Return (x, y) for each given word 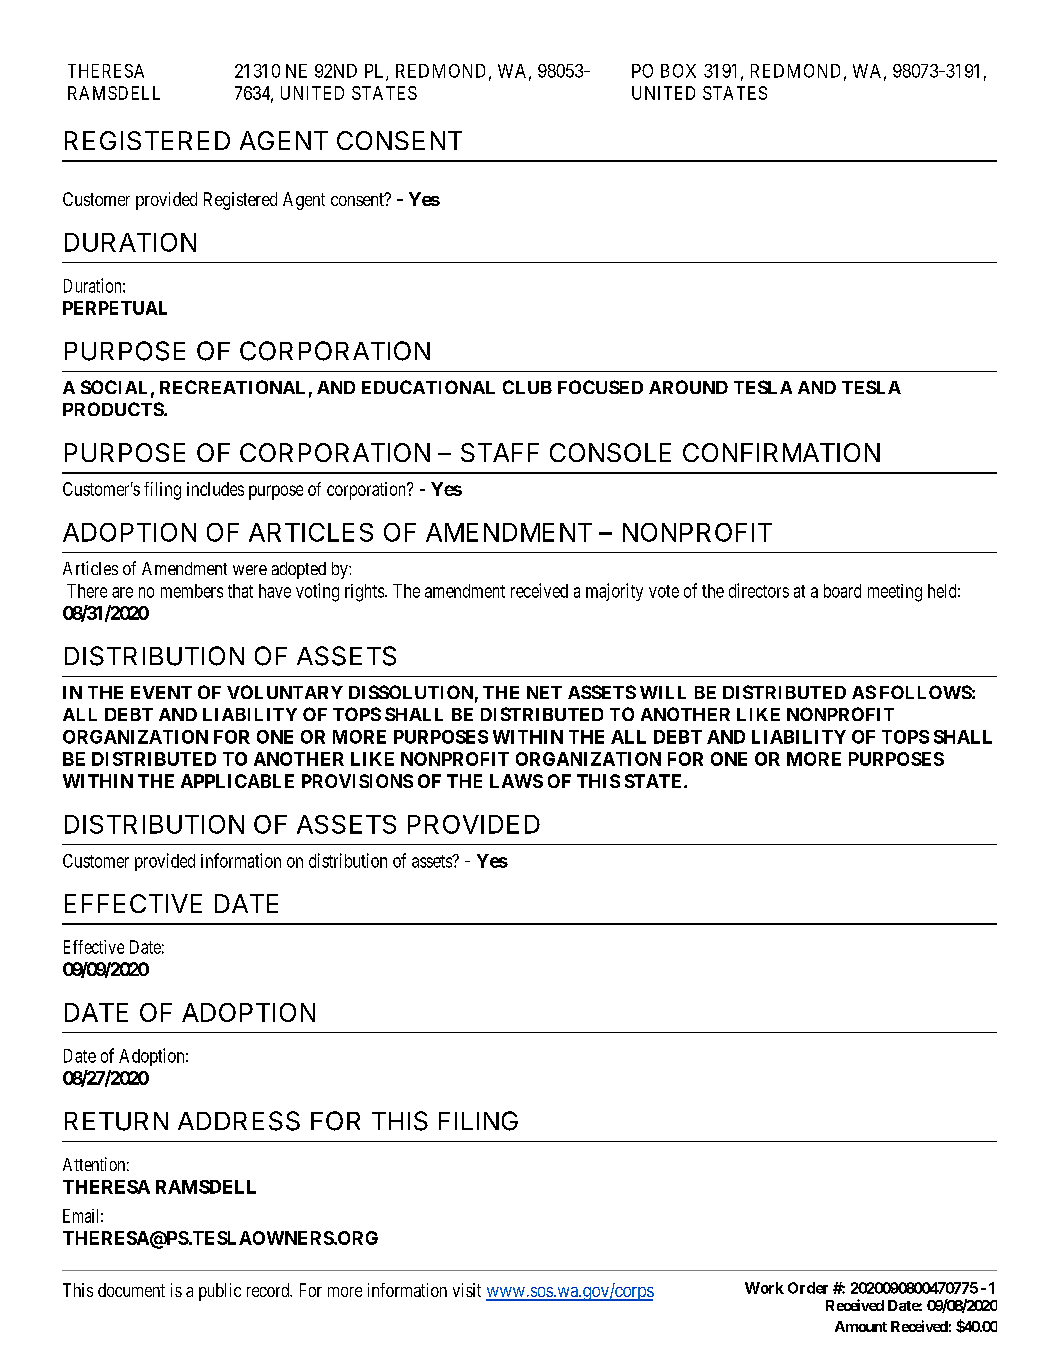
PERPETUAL (115, 308)
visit (467, 1290)
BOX (678, 71)
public (220, 1292)
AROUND (688, 387)
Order (808, 1288)
